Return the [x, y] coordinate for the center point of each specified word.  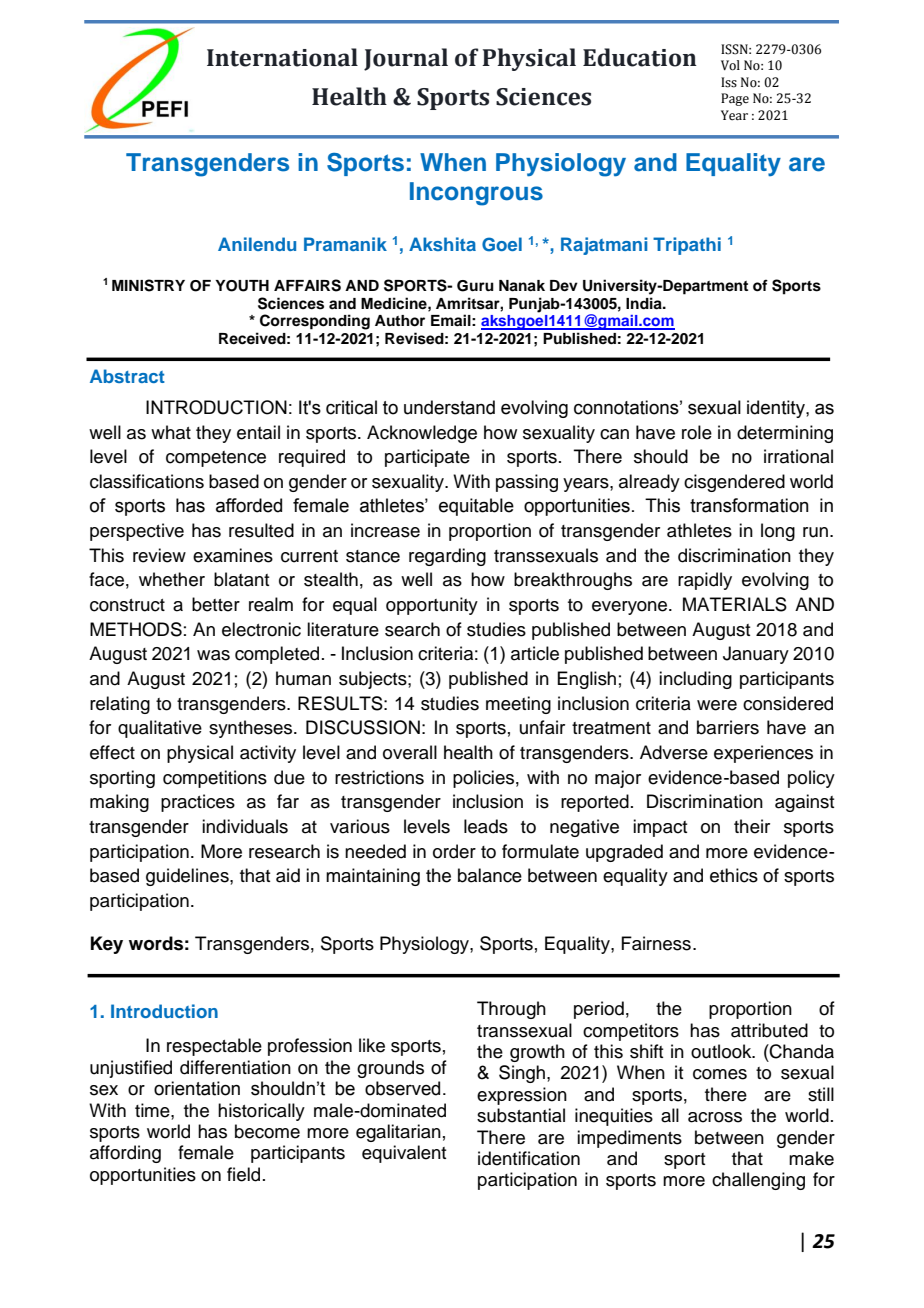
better [216, 604]
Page [735, 99]
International [282, 57]
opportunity [432, 606]
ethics [734, 875]
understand [449, 407]
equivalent [404, 1154]
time [153, 1110]
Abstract [127, 376]
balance [490, 875]
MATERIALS [735, 604]
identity [777, 409]
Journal [406, 59]
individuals [245, 826]
